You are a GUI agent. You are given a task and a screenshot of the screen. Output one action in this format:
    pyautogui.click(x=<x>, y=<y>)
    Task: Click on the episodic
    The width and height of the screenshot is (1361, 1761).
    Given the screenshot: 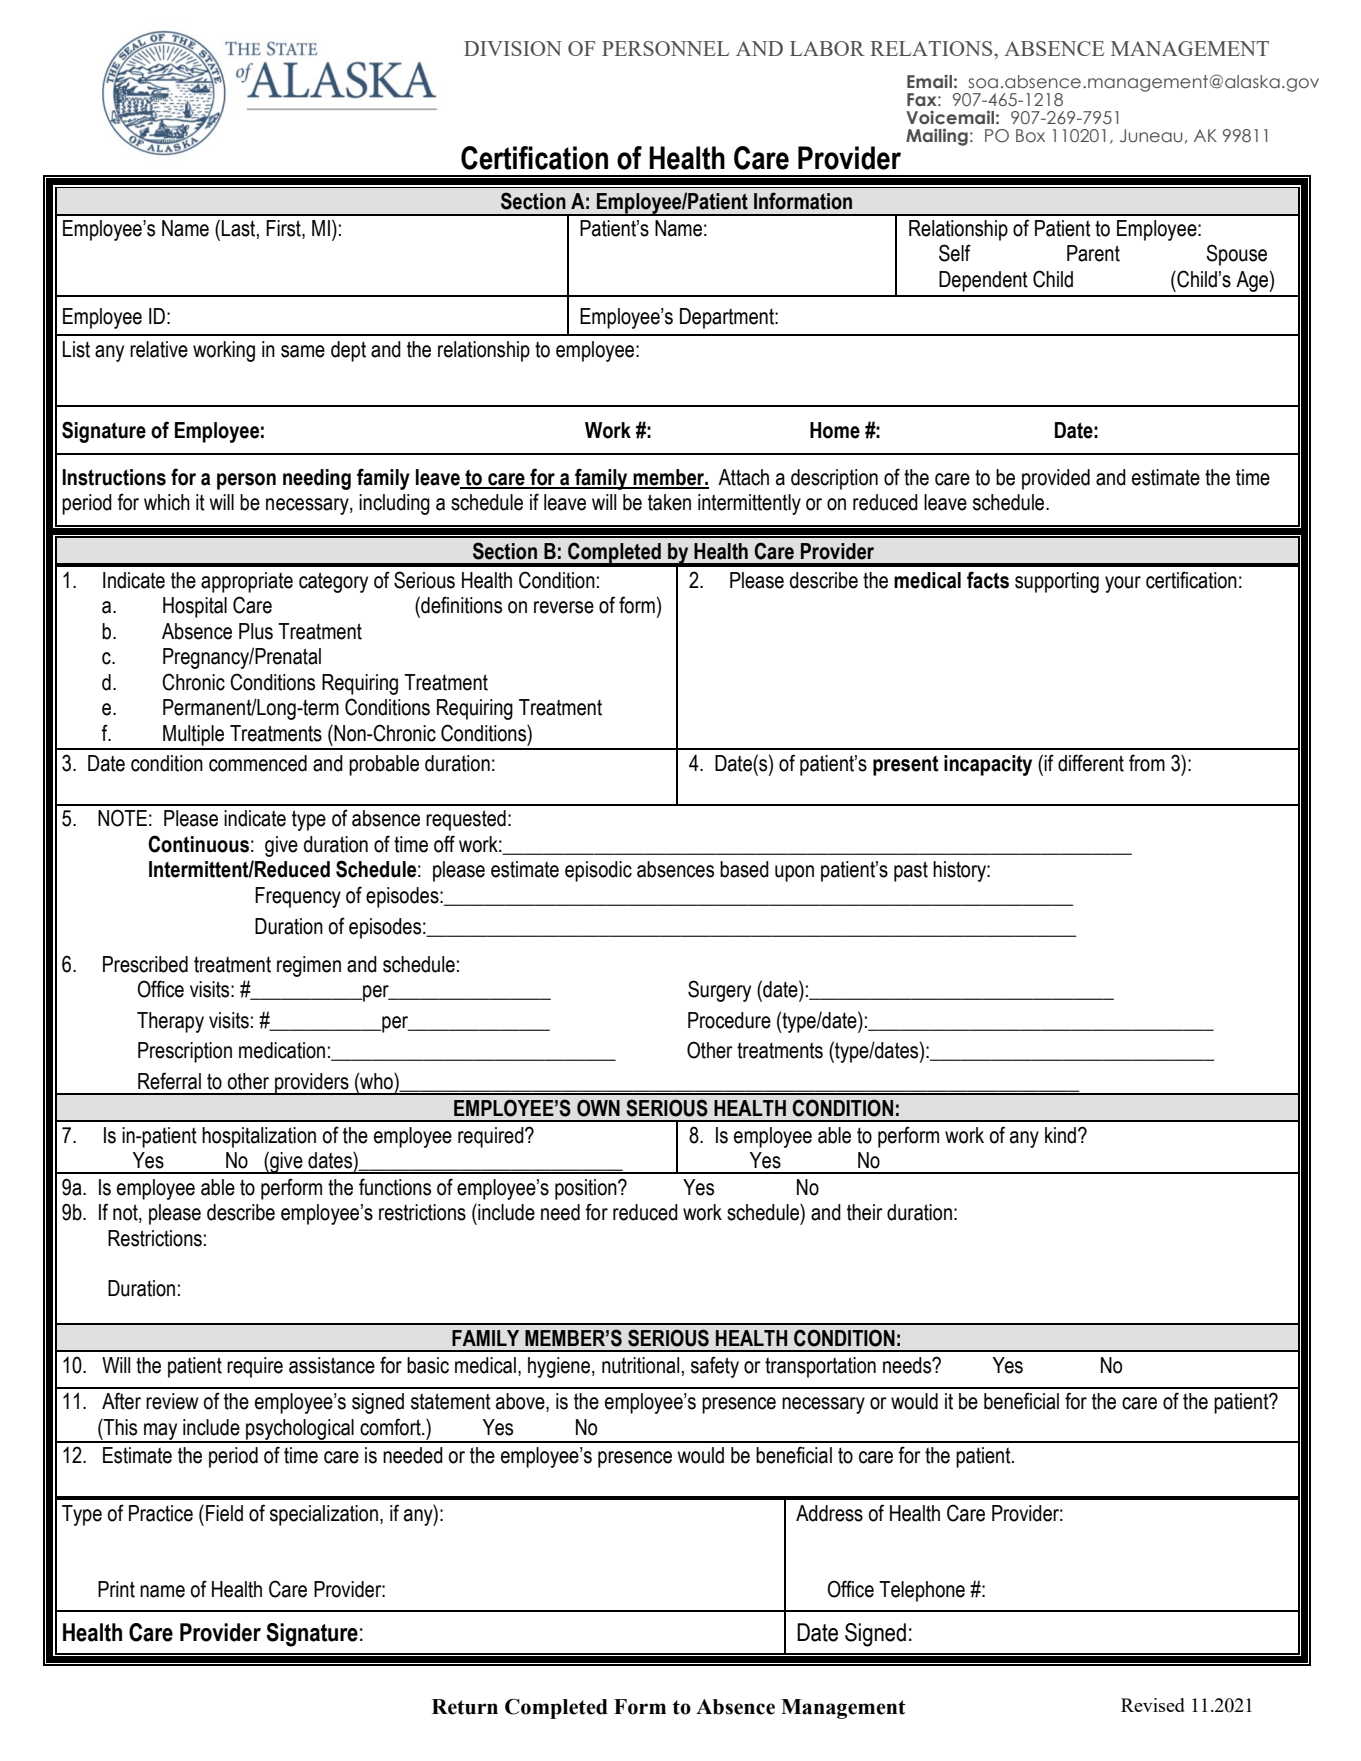 What is the action you would take?
    pyautogui.click(x=598, y=871)
